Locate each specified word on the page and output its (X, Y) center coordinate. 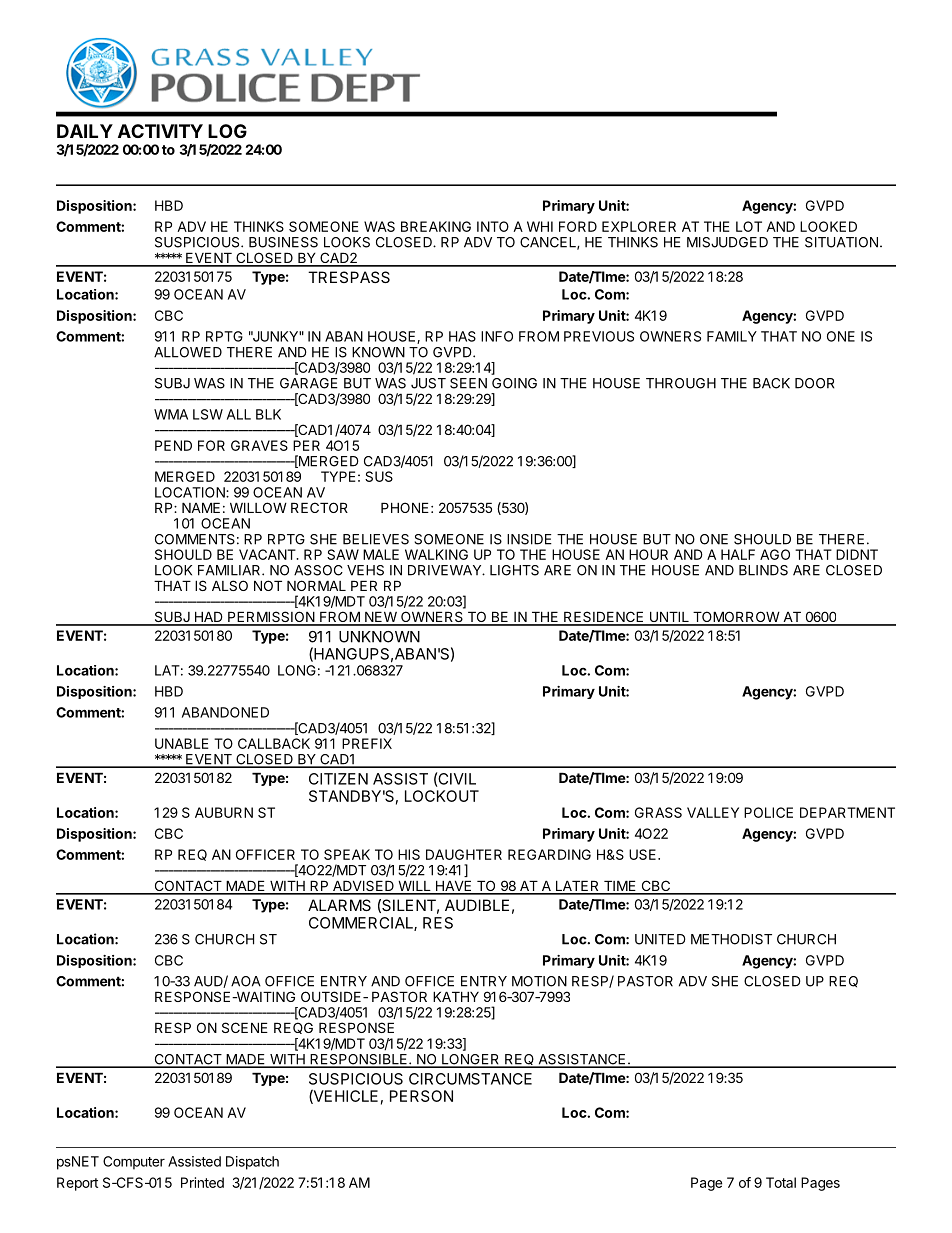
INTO (493, 226)
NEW (381, 618)
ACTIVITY (160, 131)
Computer (134, 1163)
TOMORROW (736, 618)
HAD (208, 618)
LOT (749, 226)
